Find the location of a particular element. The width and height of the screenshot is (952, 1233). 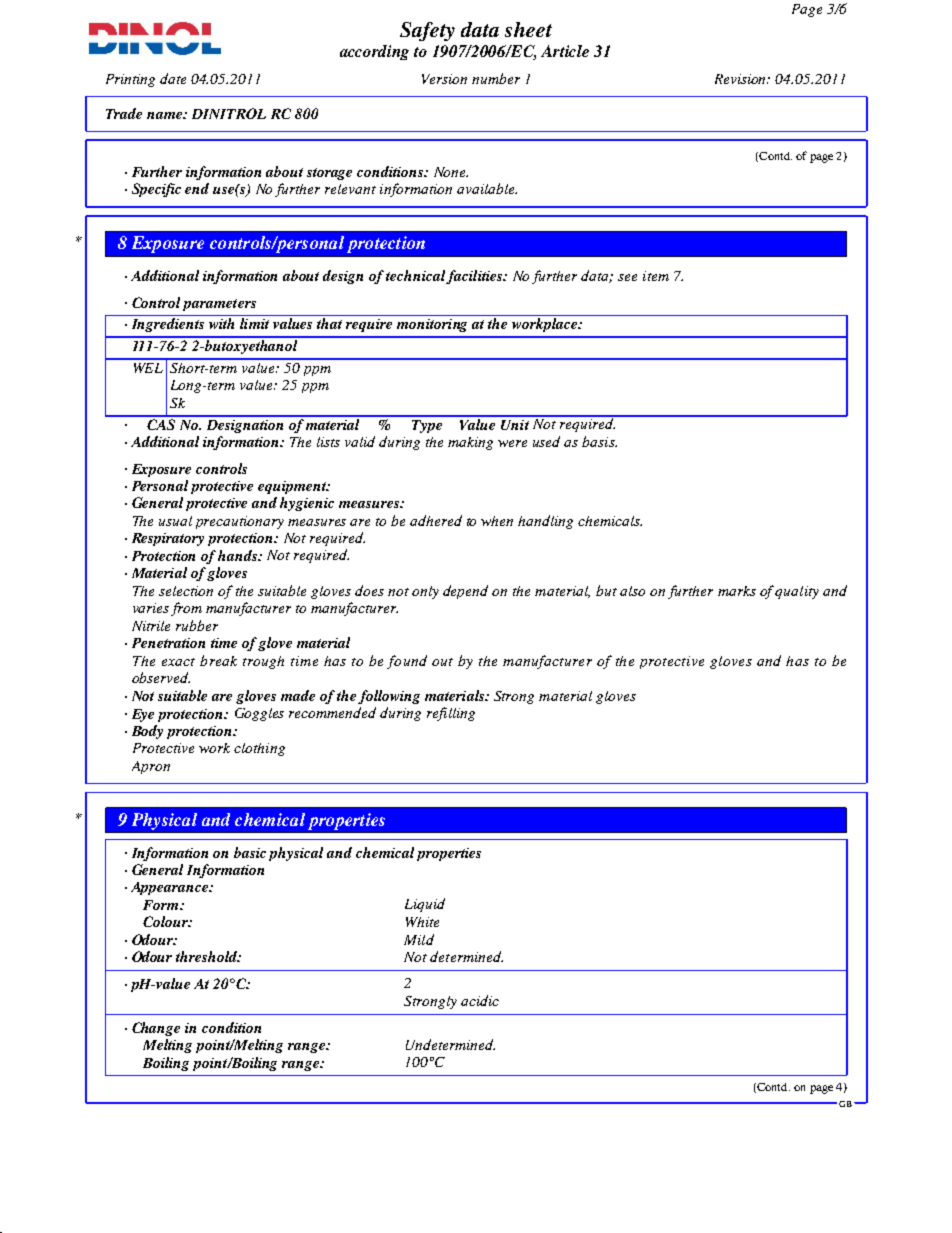

item is located at coordinates (656, 276).
